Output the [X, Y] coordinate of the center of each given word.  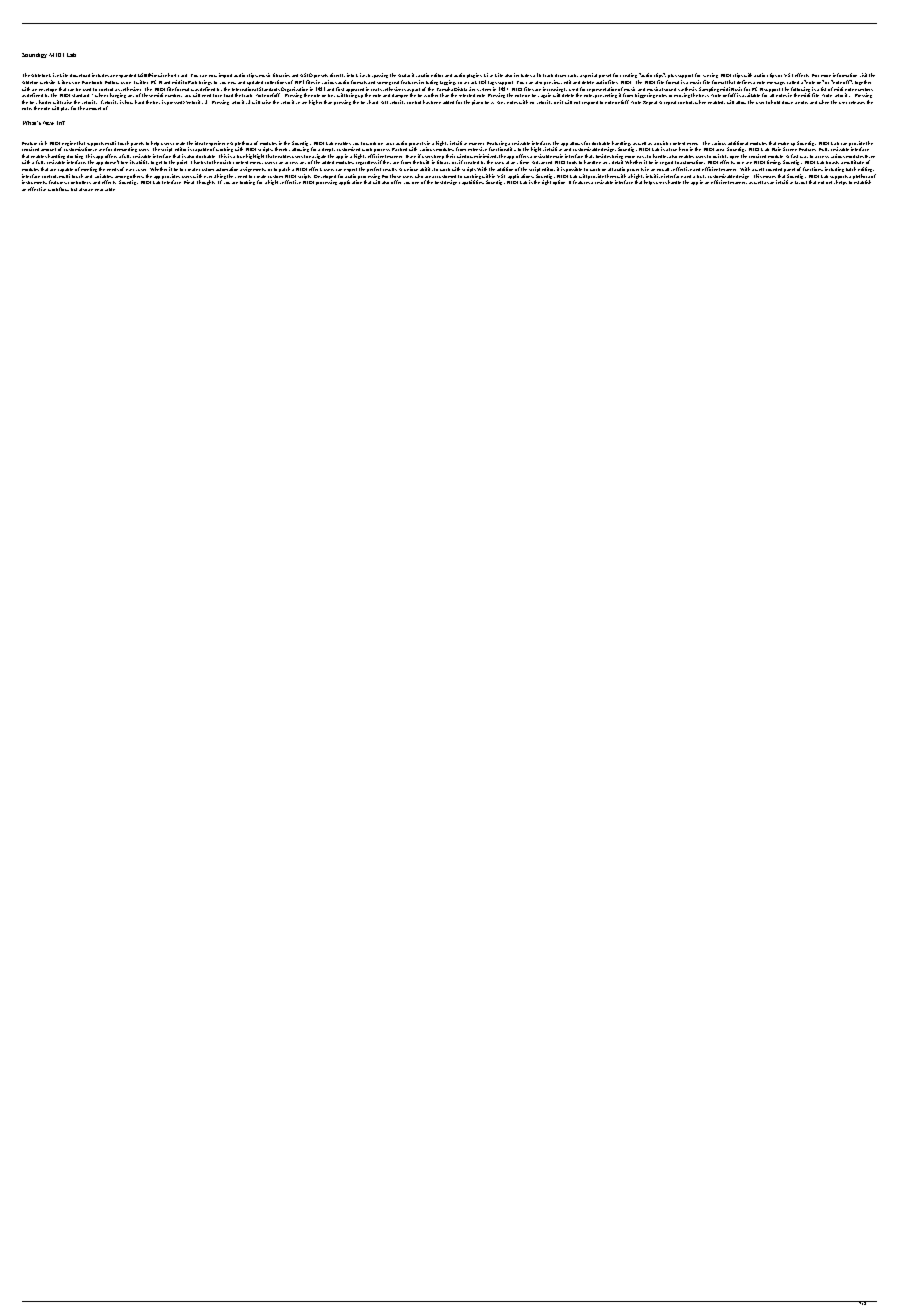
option [559, 182]
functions [813, 169]
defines [744, 82]
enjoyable [105, 189]
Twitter [141, 82]
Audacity [408, 77]
